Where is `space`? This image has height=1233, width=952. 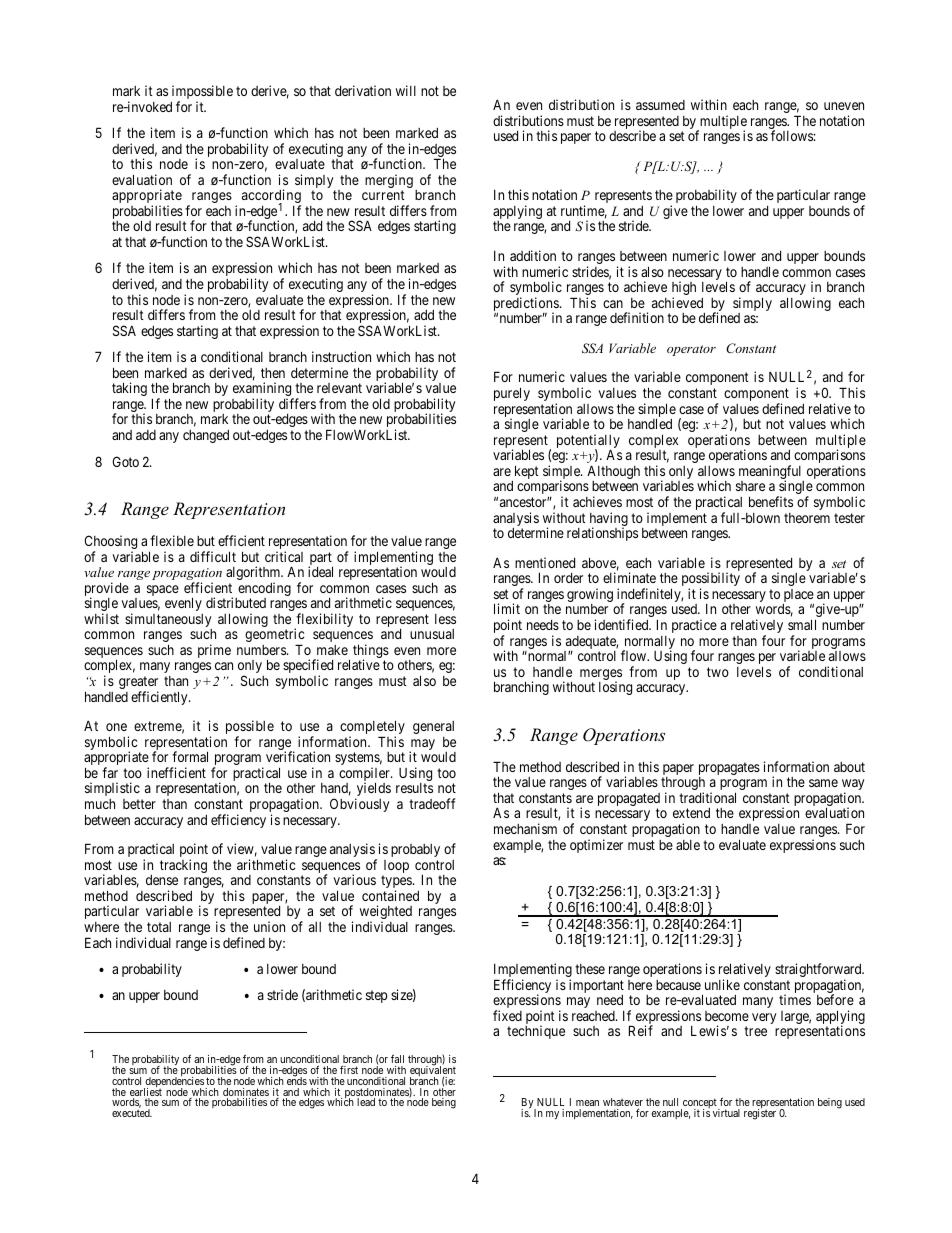
space is located at coordinates (163, 590).
